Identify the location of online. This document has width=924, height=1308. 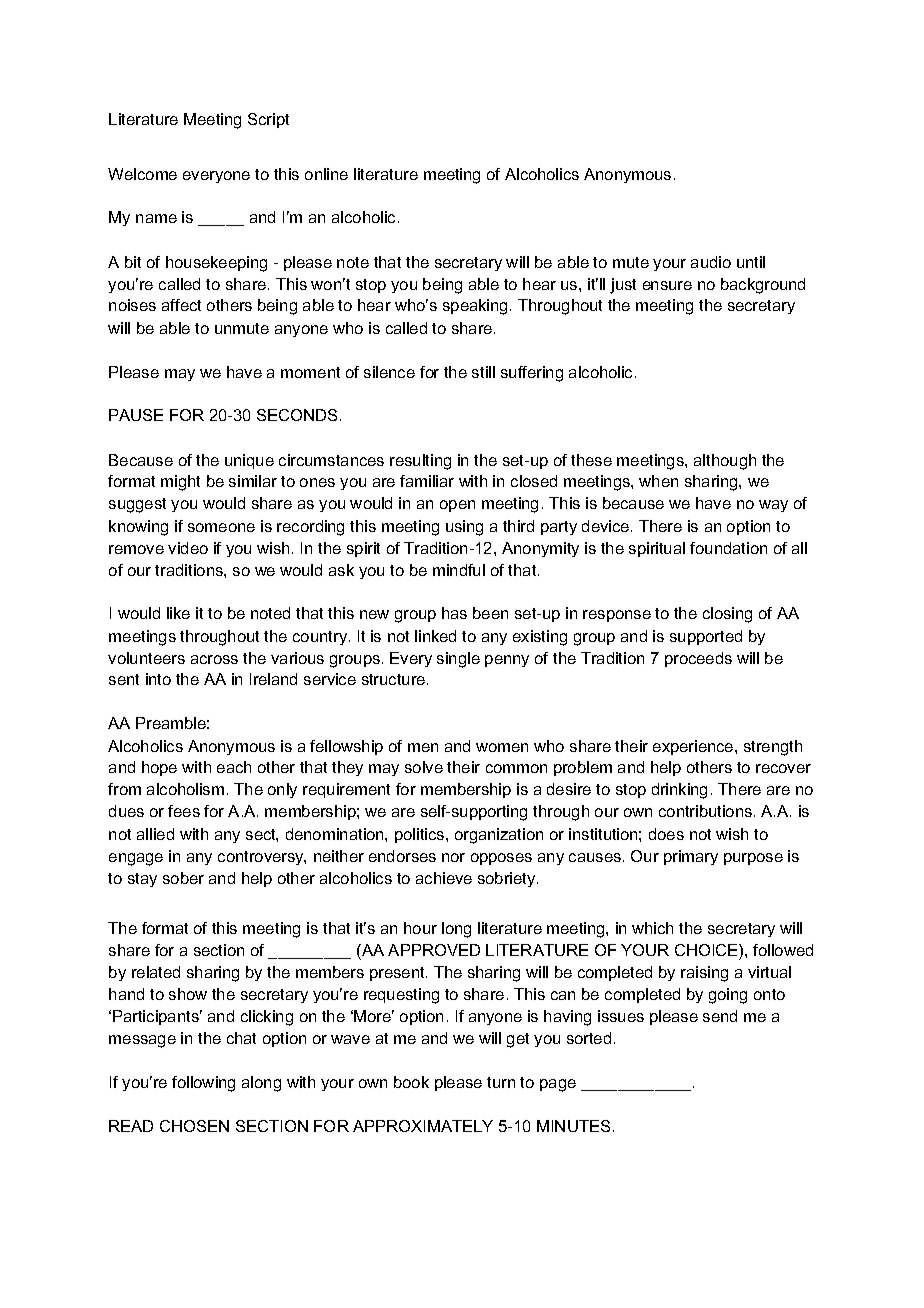
(326, 174).
